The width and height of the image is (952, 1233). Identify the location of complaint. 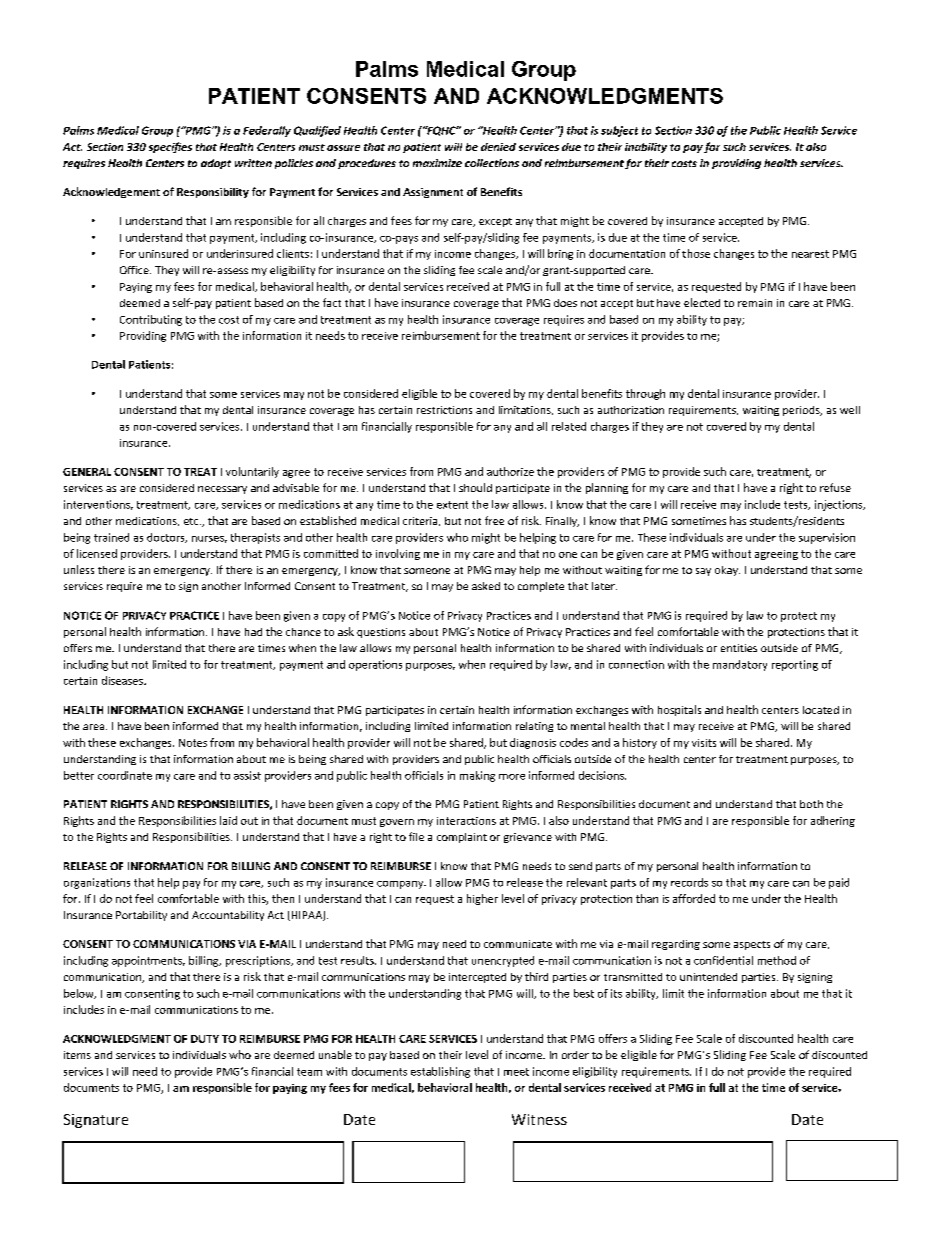
(462, 838).
